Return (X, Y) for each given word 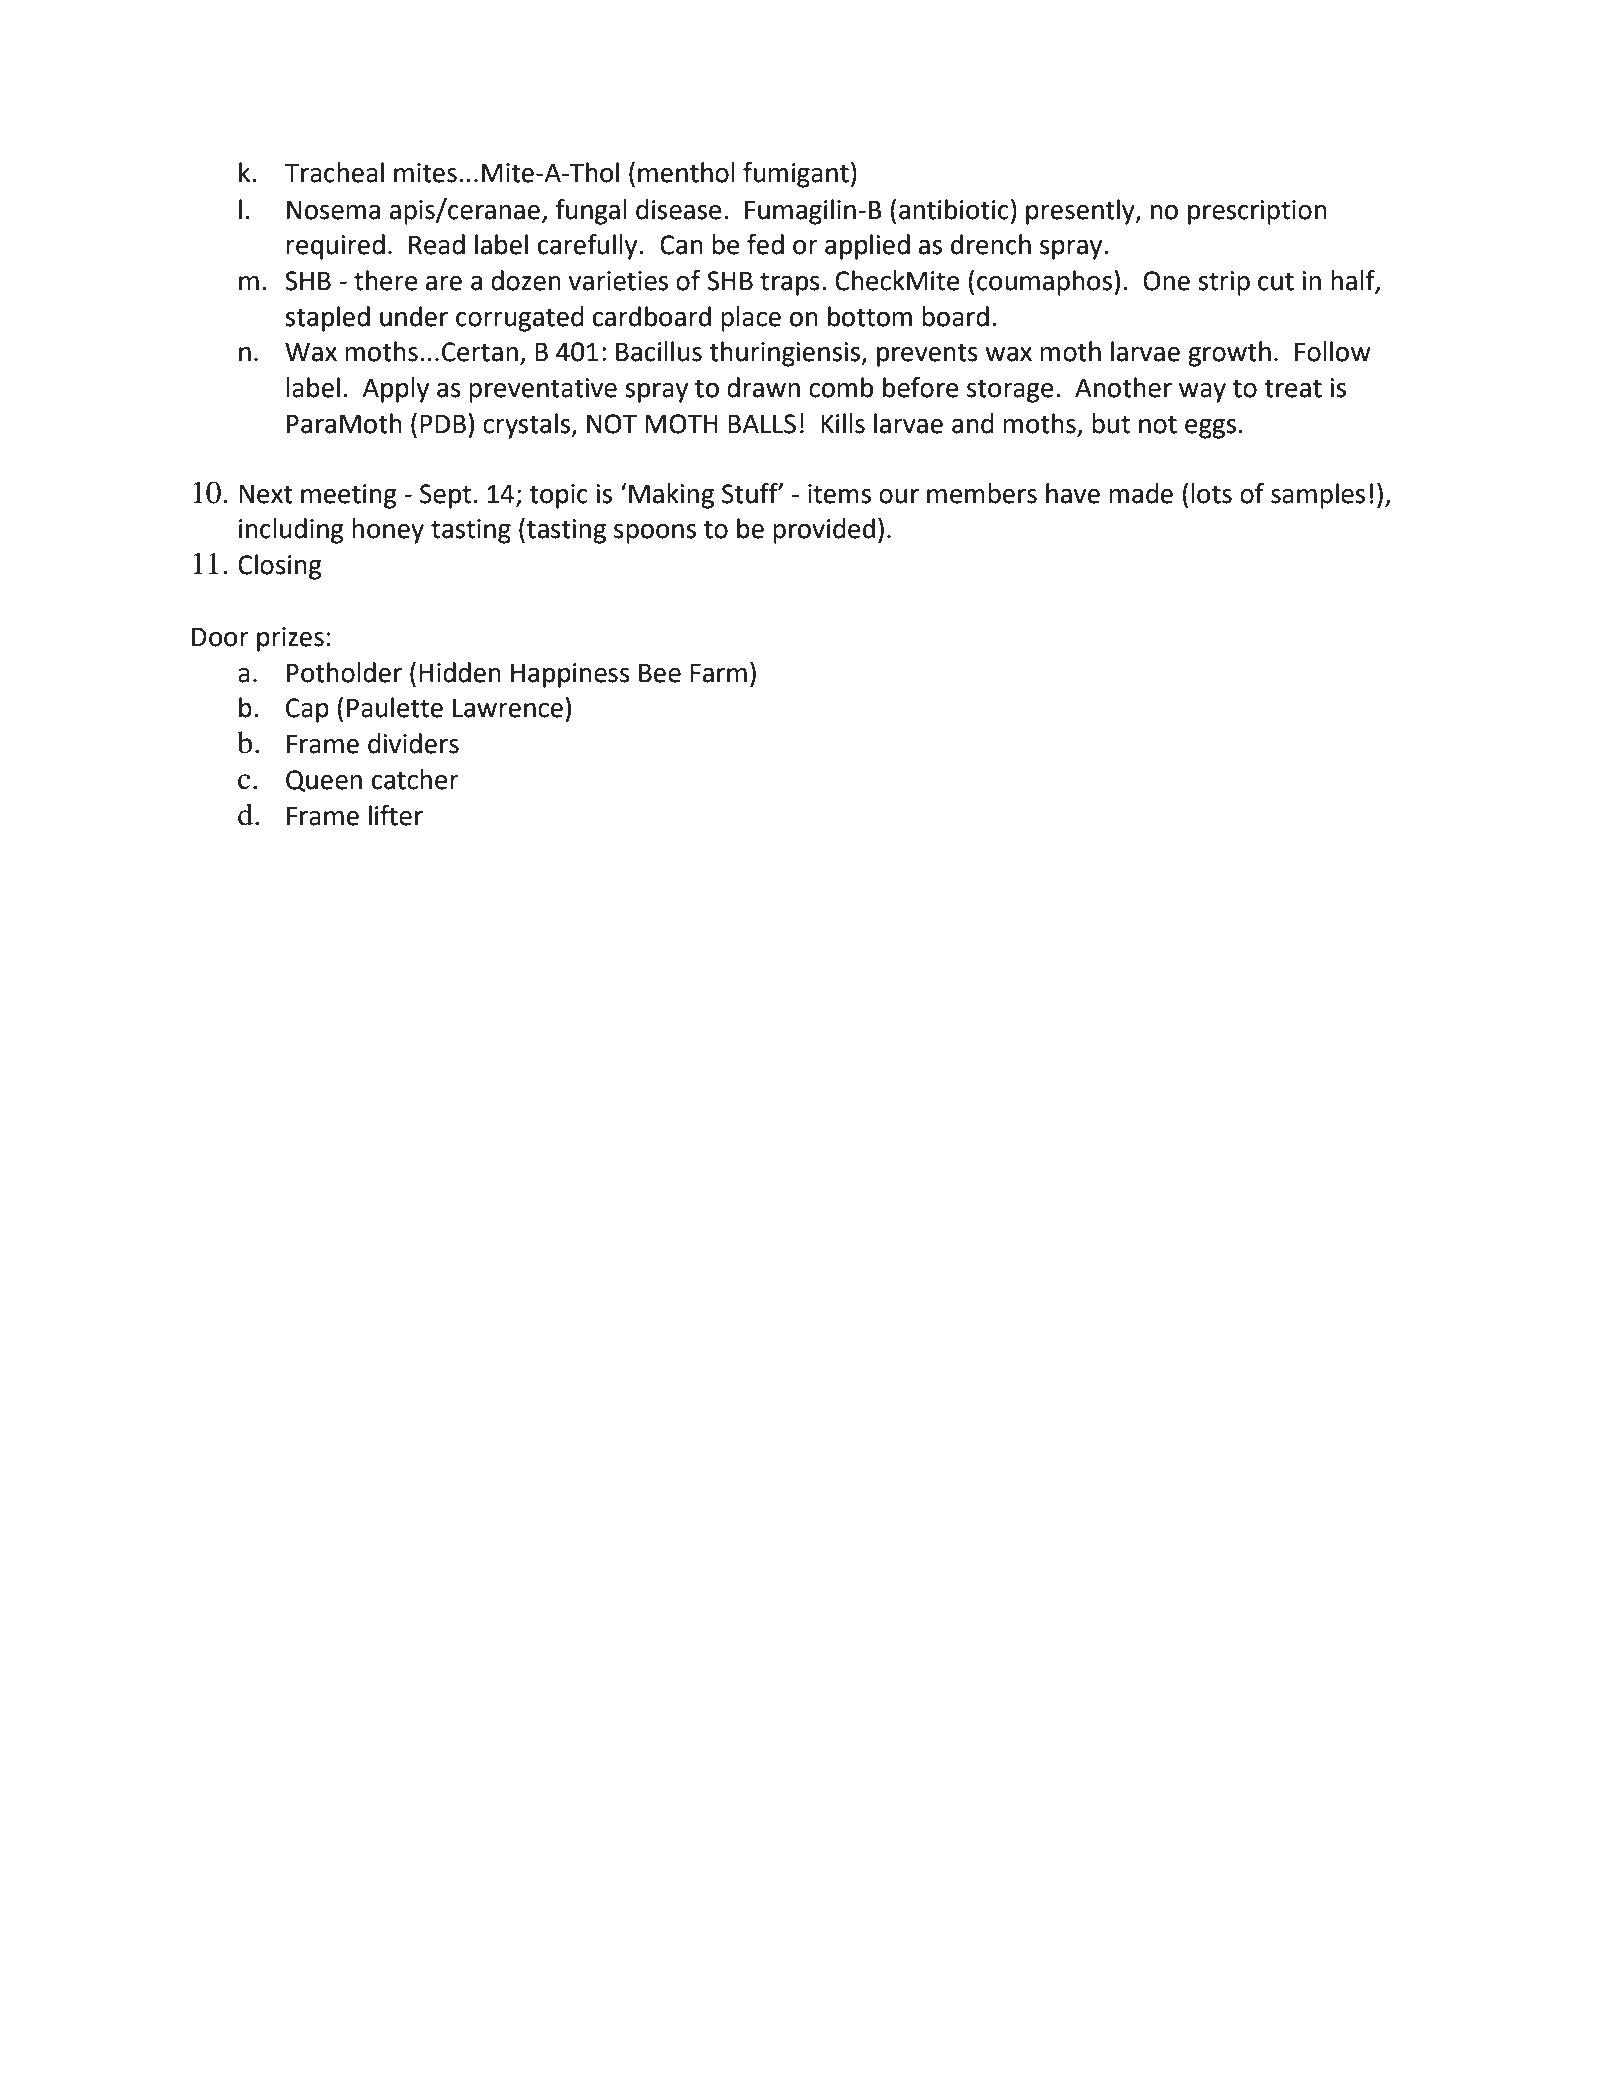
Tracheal (334, 172)
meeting (349, 496)
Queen (324, 781)
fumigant (796, 175)
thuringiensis (785, 354)
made (1141, 493)
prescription (1257, 212)
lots (1211, 493)
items (839, 494)
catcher (415, 779)
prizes (290, 639)
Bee (660, 673)
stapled (327, 319)
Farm (718, 673)
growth (1229, 354)
